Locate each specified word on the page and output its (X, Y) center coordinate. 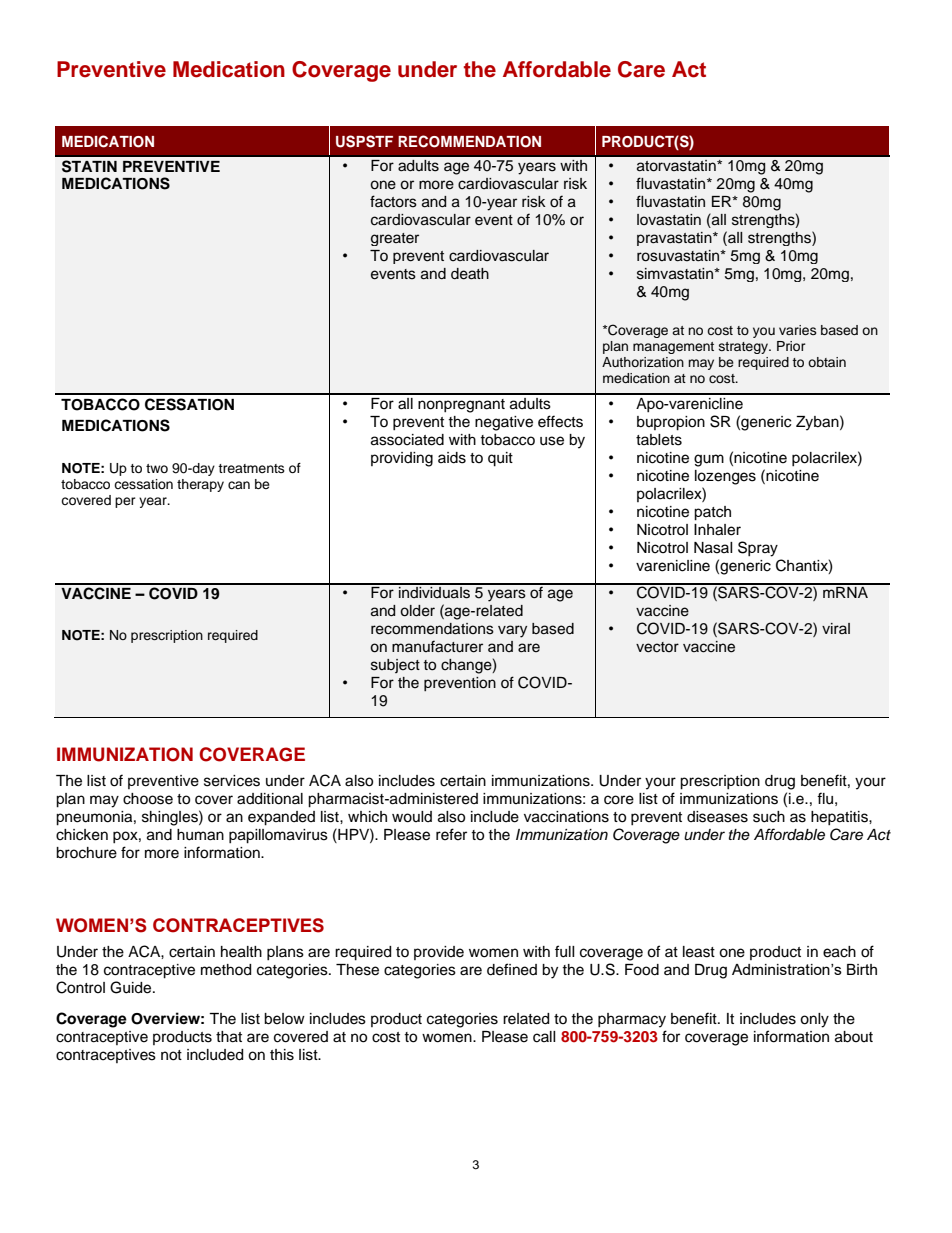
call (544, 1037)
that (229, 1037)
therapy (200, 485)
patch (712, 513)
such (769, 817)
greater (395, 239)
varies (798, 330)
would (412, 817)
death (470, 274)
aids (452, 458)
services (232, 781)
